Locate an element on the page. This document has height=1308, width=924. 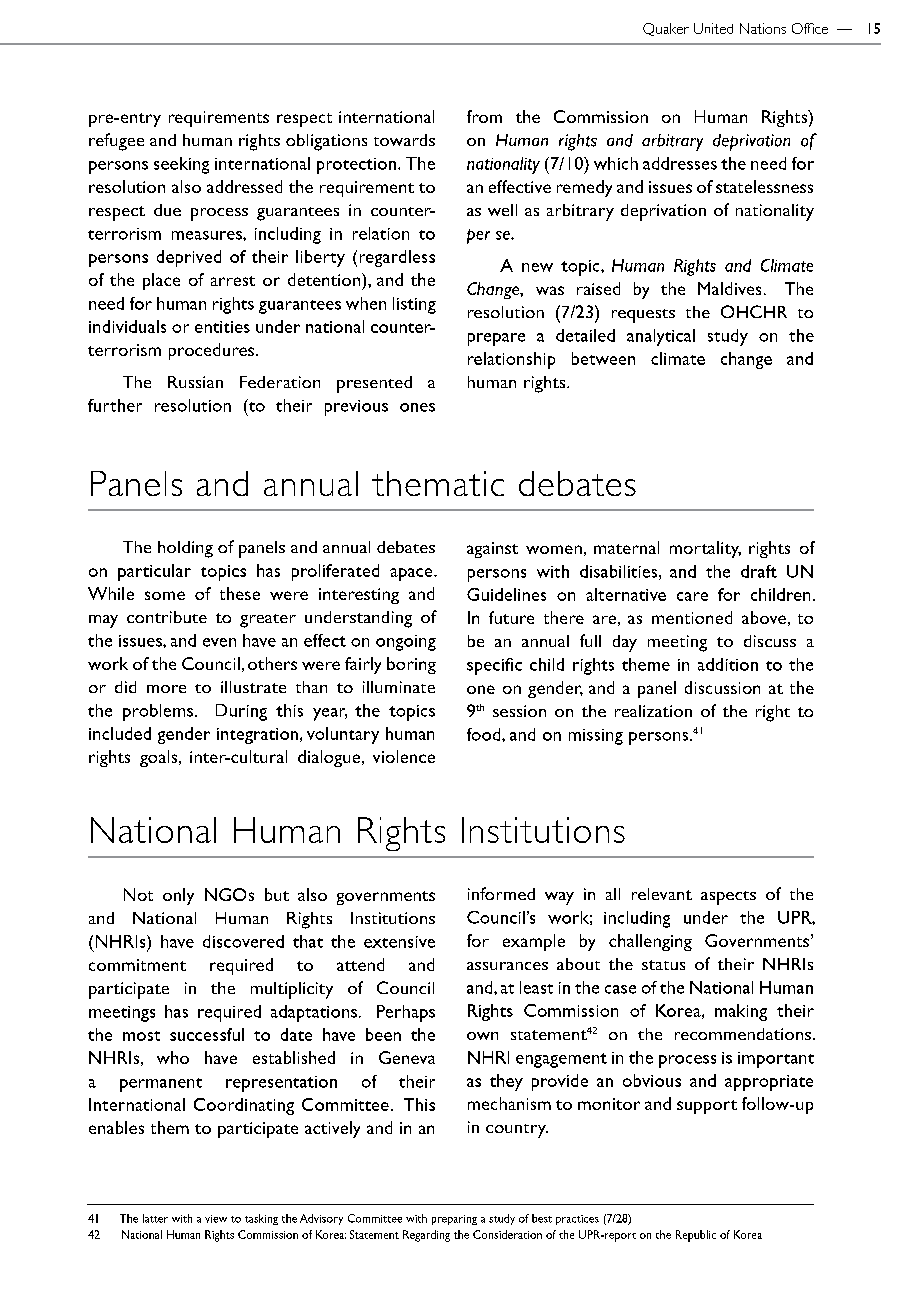
mentioned is located at coordinates (692, 617).
